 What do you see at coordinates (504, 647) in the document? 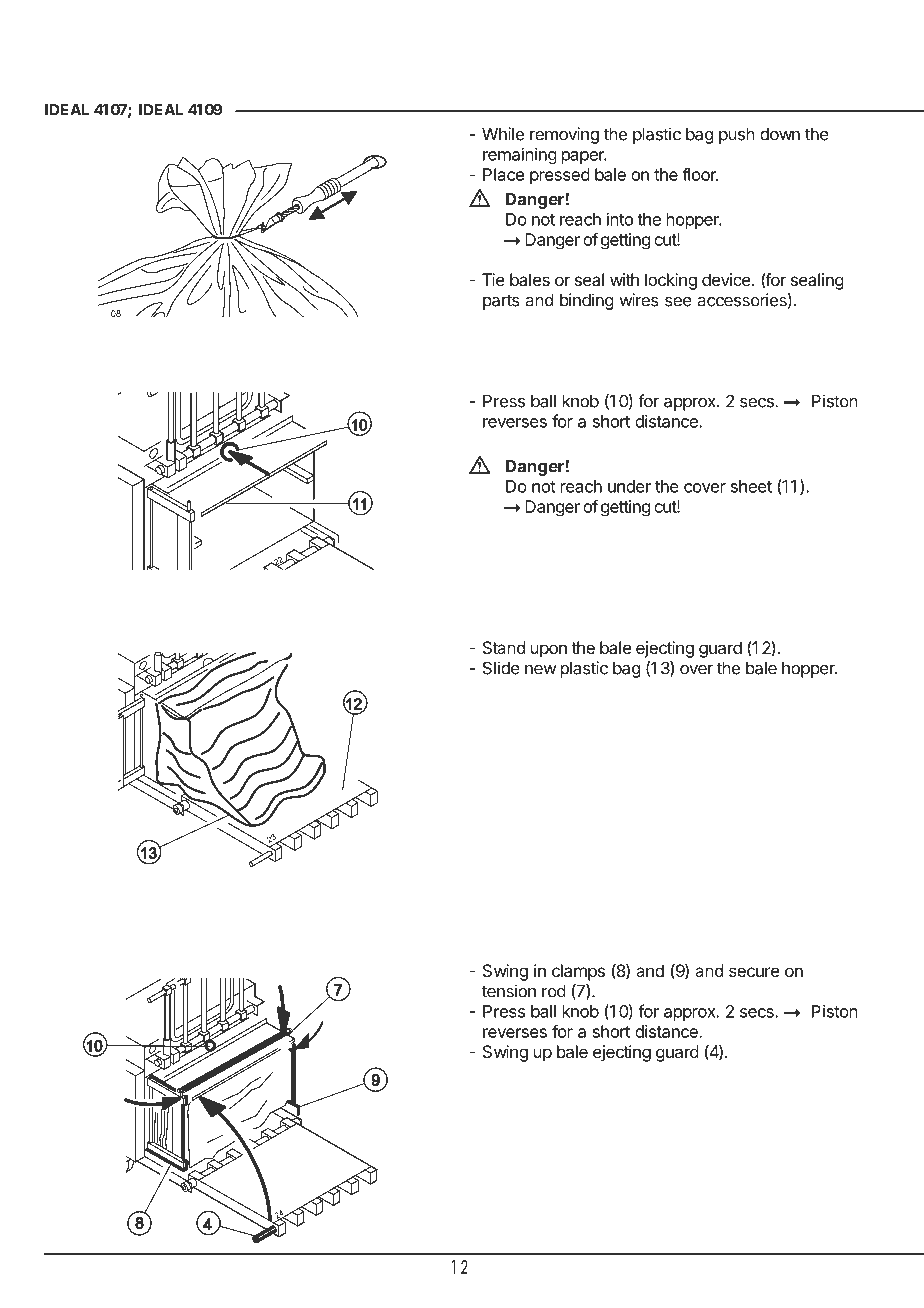
I see `Stand` at bounding box center [504, 647].
